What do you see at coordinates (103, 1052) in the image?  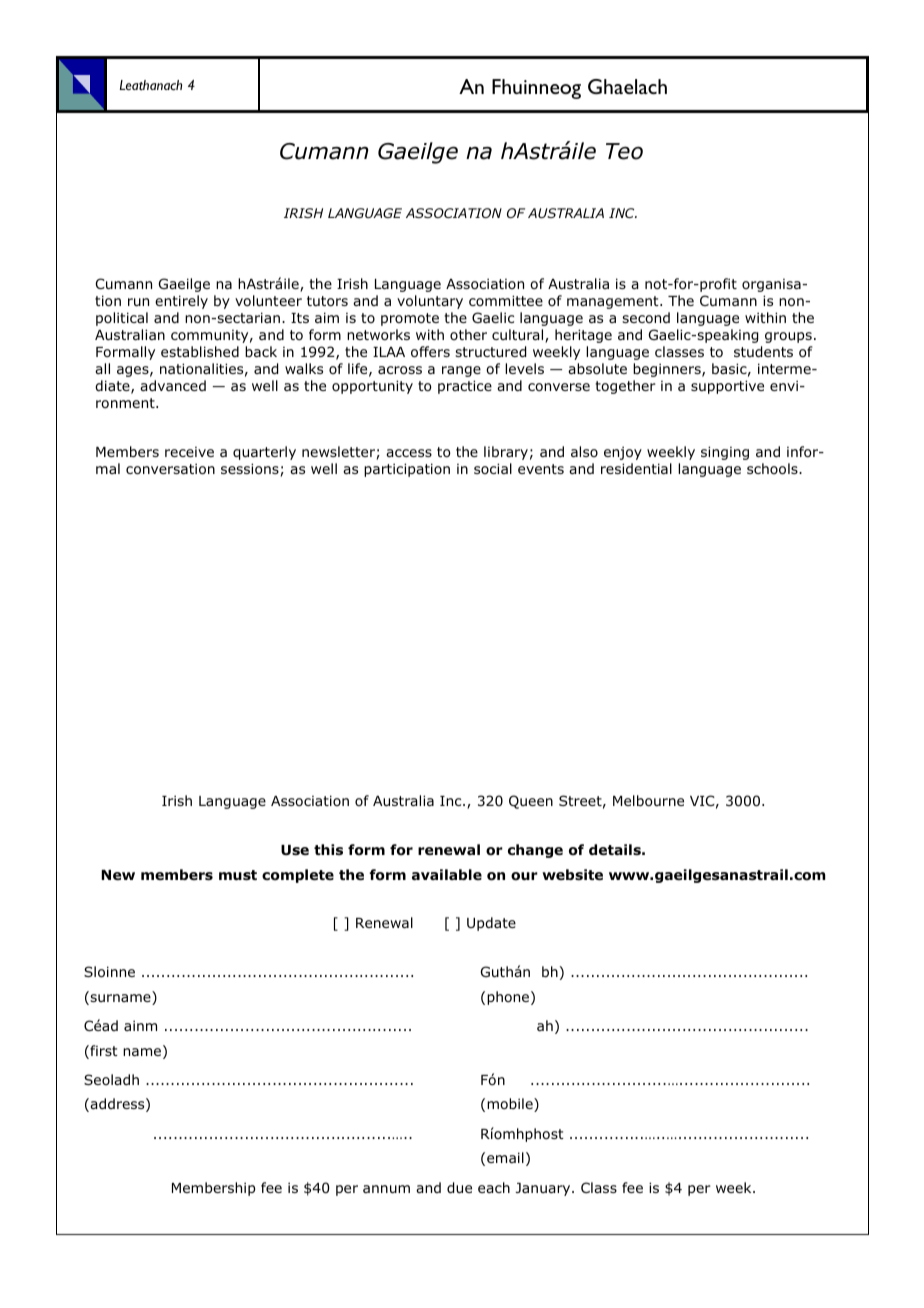 I see `first` at bounding box center [103, 1052].
